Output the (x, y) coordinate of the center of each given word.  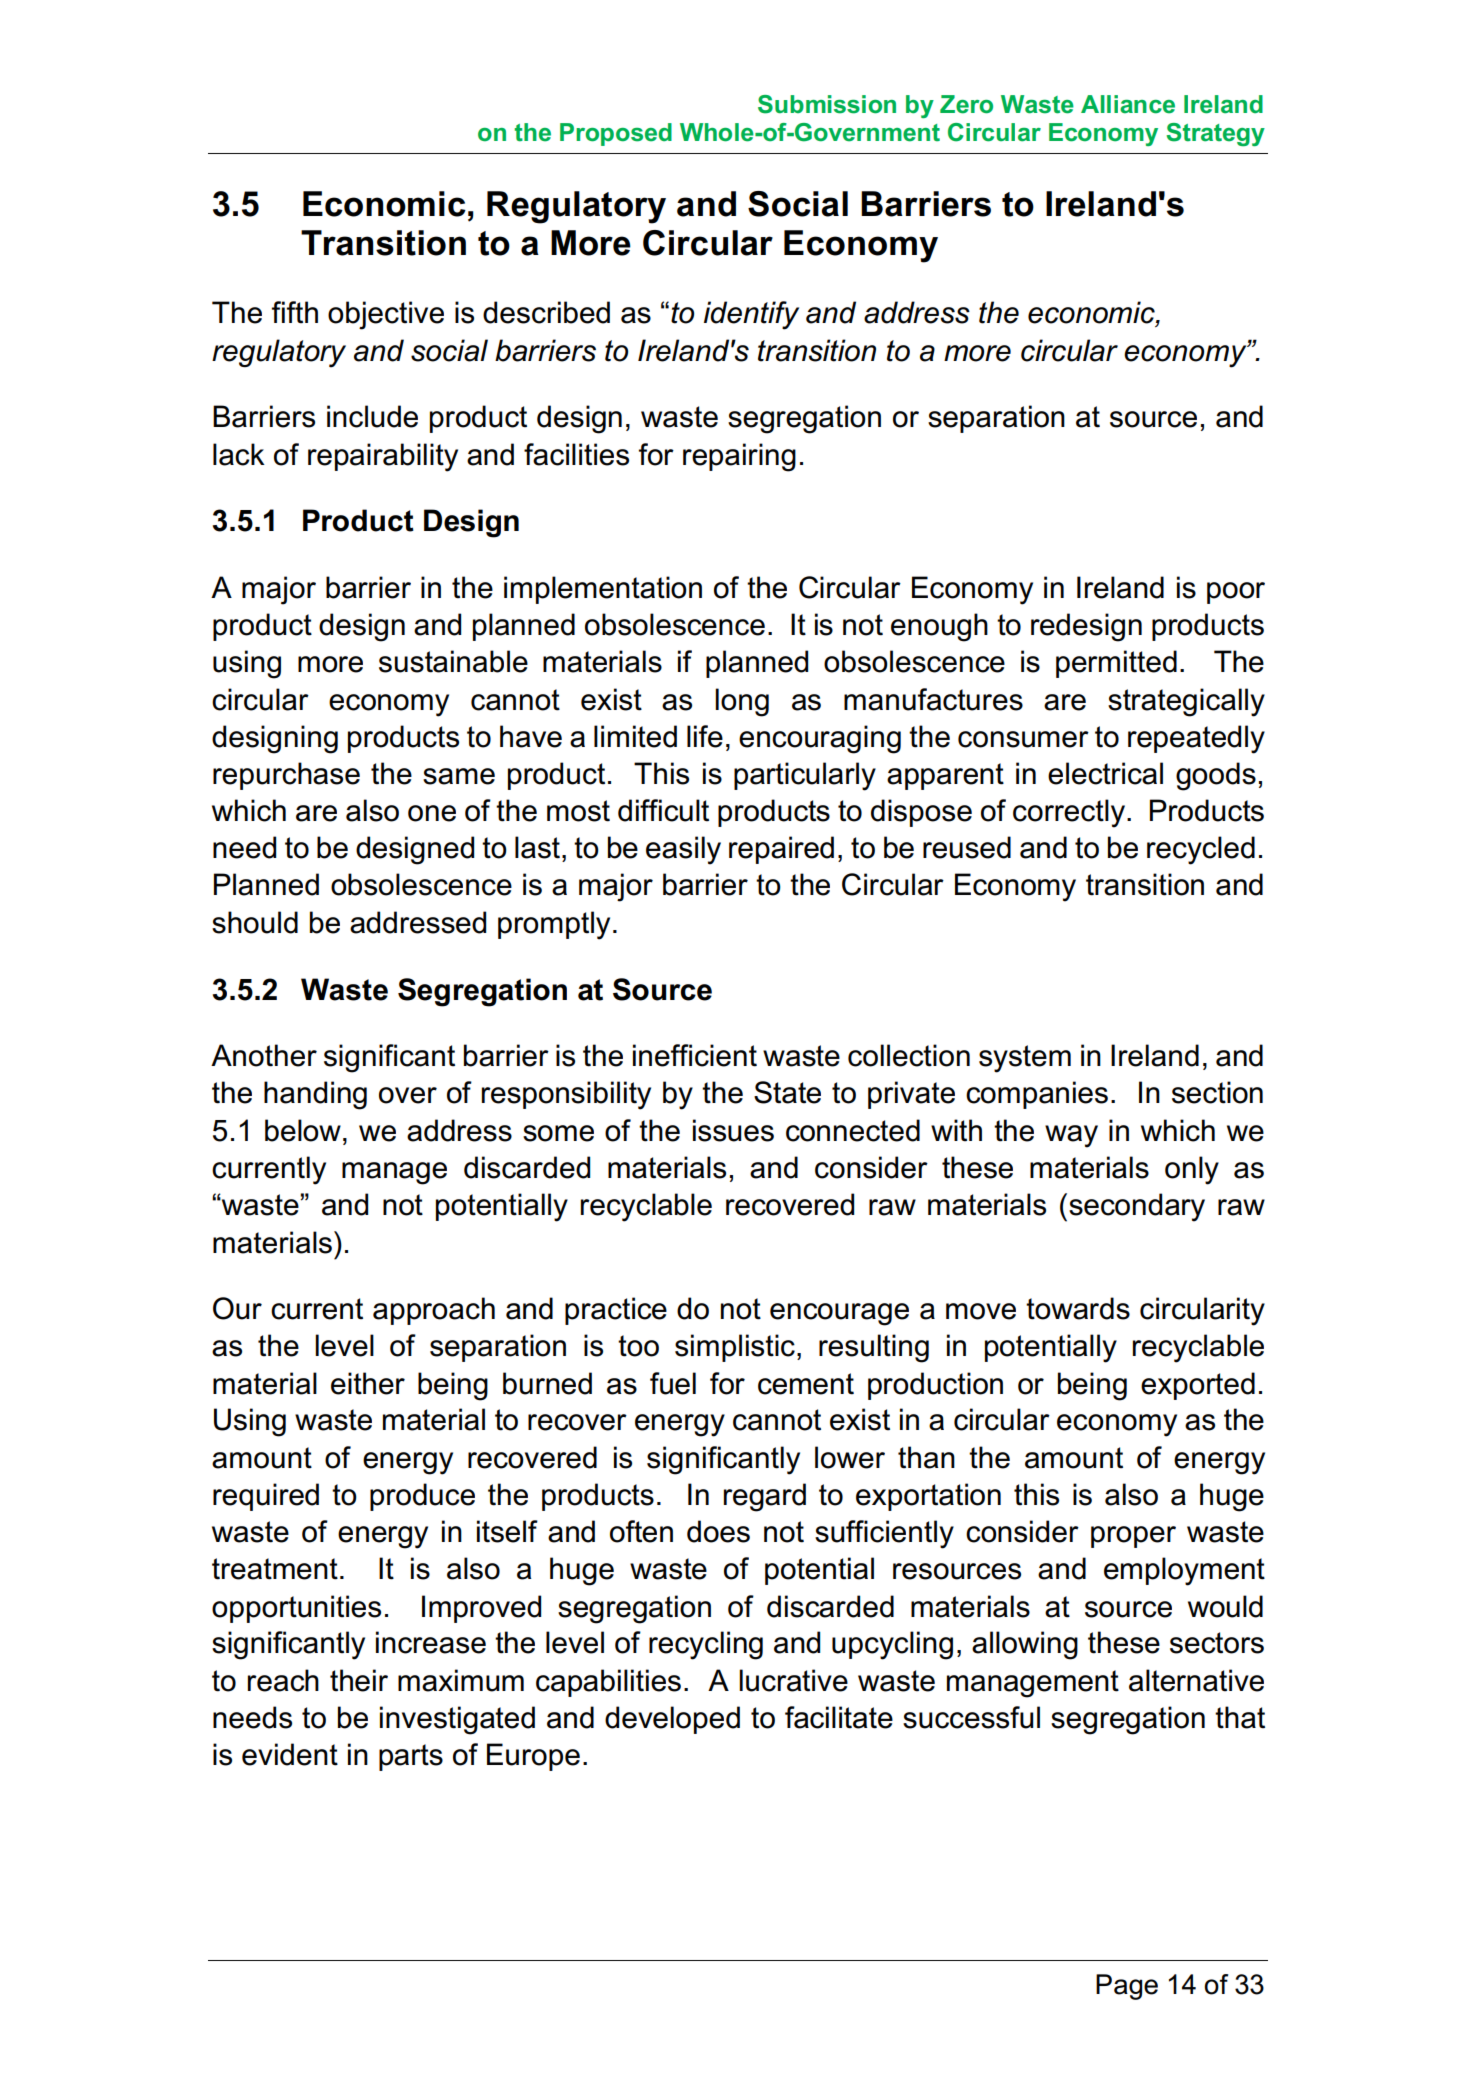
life (705, 736)
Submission (827, 104)
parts (411, 1757)
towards (1078, 1308)
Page (1127, 1987)
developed (672, 1720)
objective (386, 315)
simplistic (735, 1348)
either (368, 1383)
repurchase (286, 776)
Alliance (1128, 104)
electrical (1105, 773)
